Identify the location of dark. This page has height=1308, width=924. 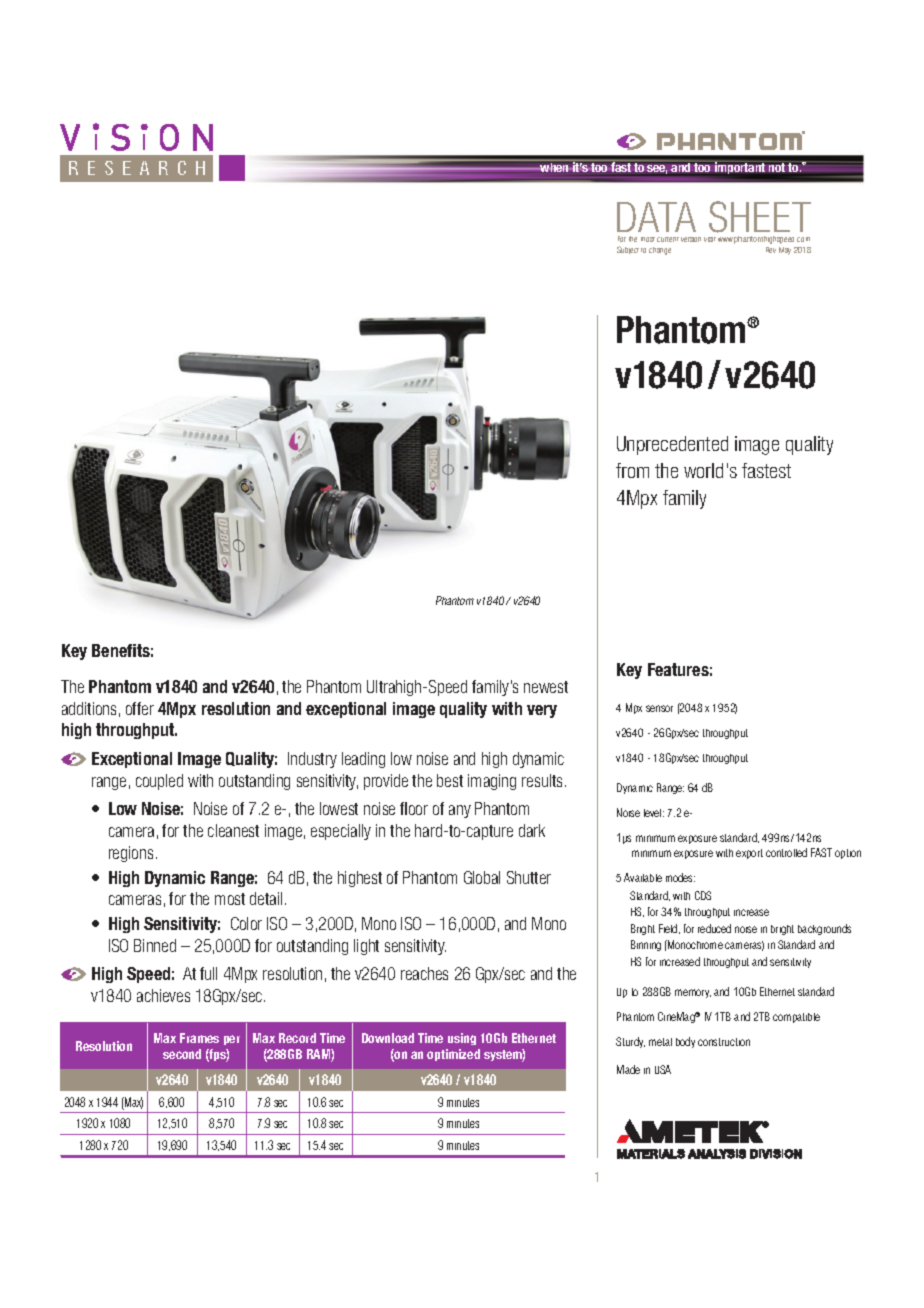
(532, 830).
